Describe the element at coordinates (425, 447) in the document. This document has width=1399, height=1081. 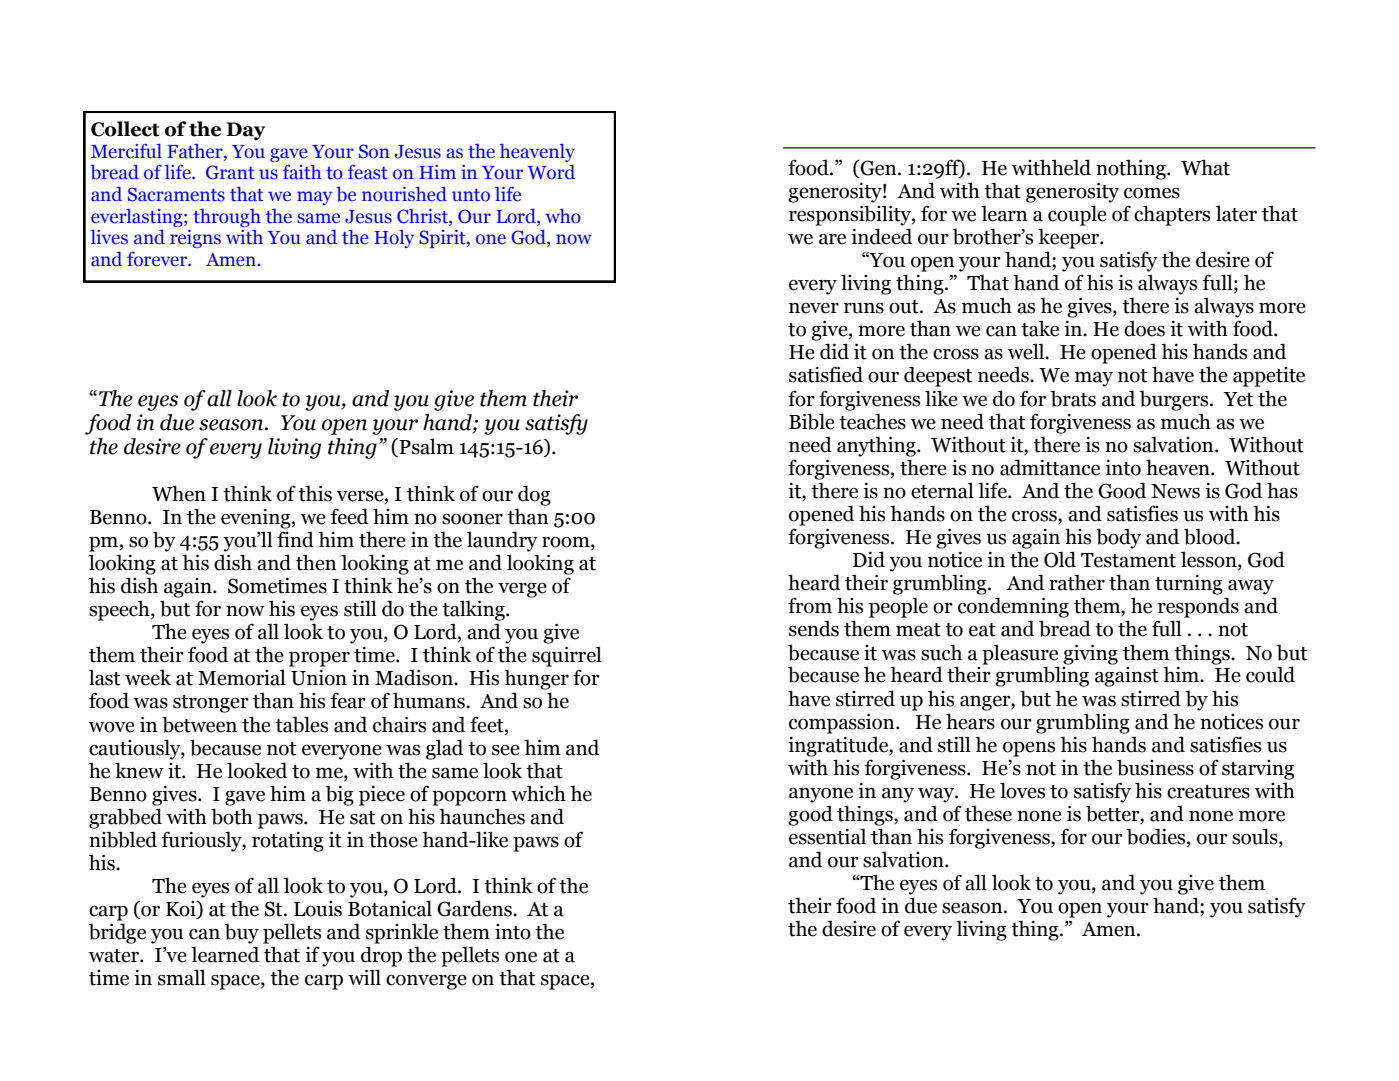
I see `Psalm` at that location.
